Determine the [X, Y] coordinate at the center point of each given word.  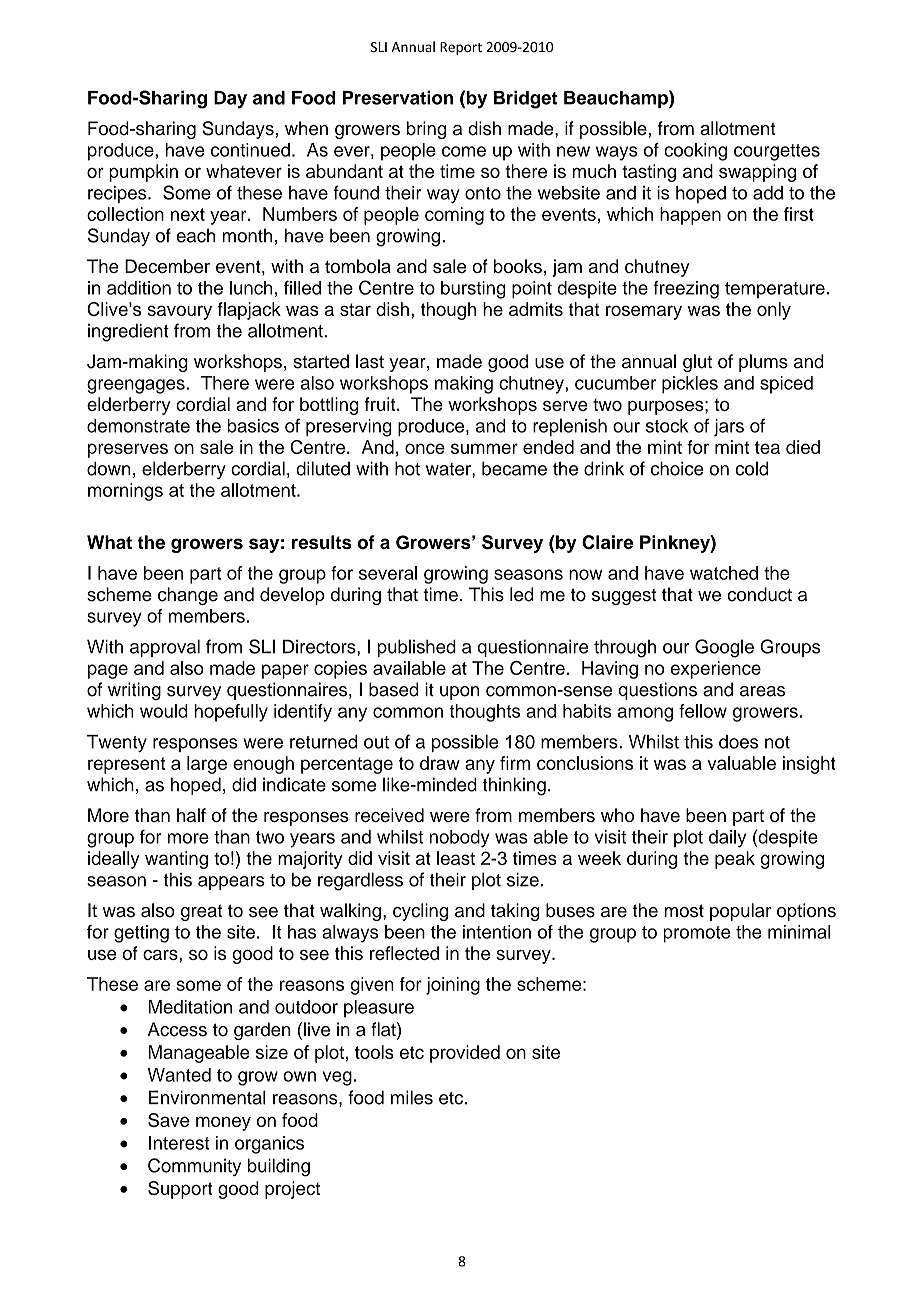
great [201, 913]
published [417, 648]
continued [250, 150]
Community [194, 1167]
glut [697, 363]
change [188, 596]
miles [412, 1097]
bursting [473, 290]
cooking [695, 152]
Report [461, 48]
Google [724, 648]
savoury [179, 312]
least [456, 858]
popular [740, 912]
